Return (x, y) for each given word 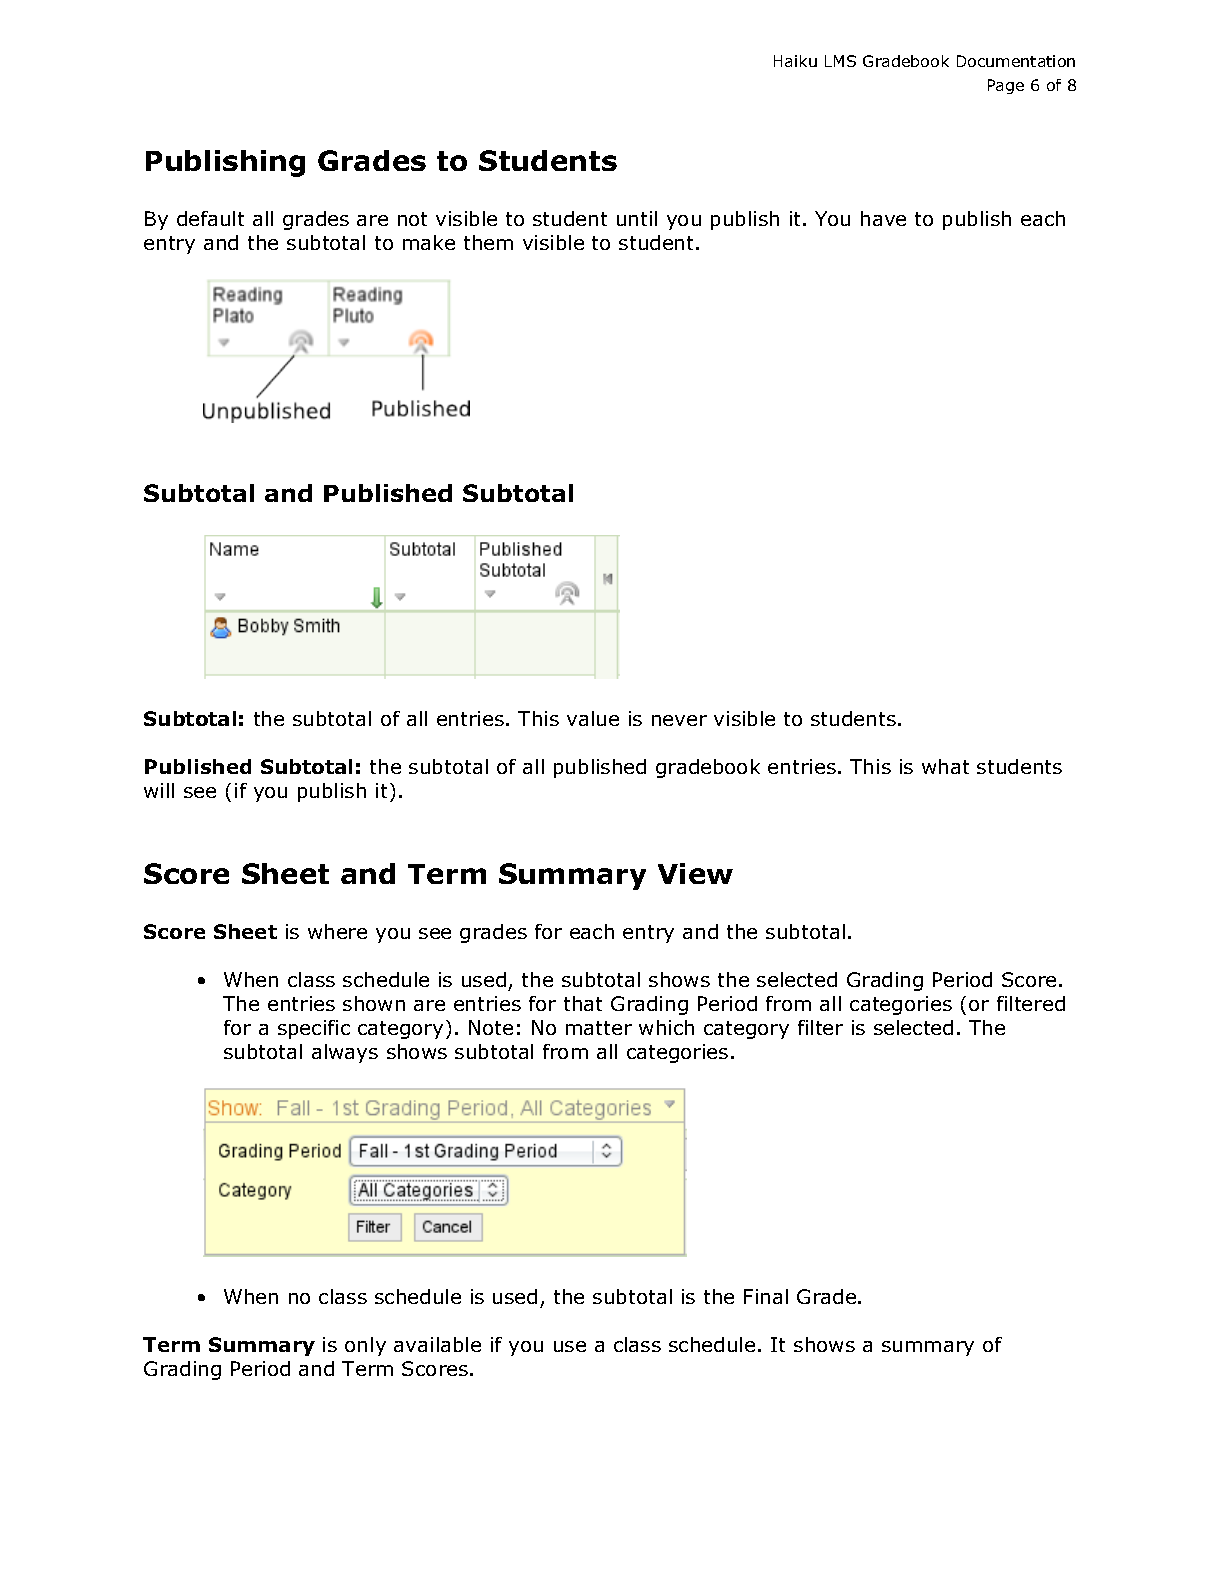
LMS (840, 61)
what (945, 766)
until (637, 218)
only (365, 1346)
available (437, 1344)
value (593, 718)
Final (766, 1296)
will (159, 790)
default (210, 218)
